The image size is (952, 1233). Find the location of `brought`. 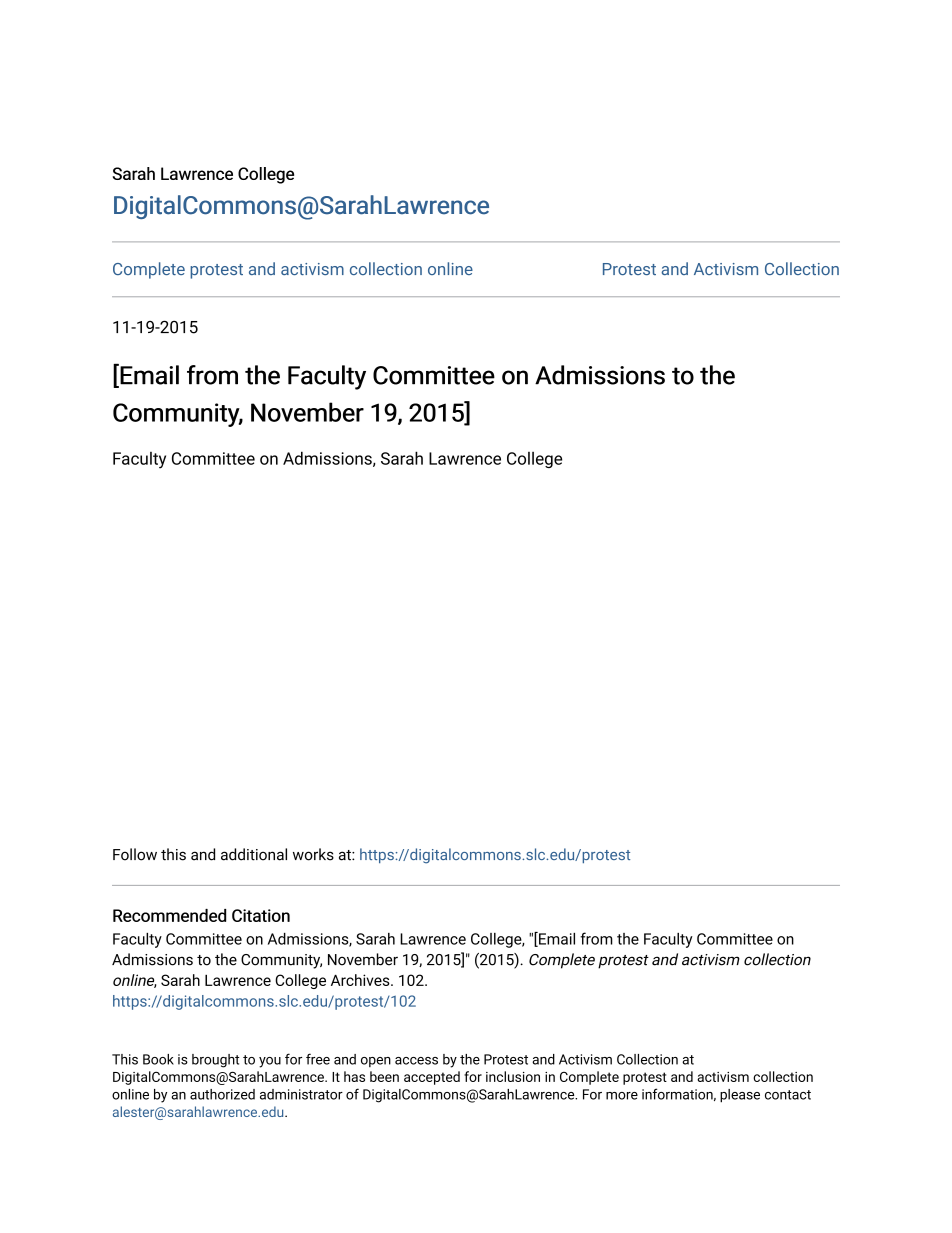

brought is located at coordinates (215, 1061).
